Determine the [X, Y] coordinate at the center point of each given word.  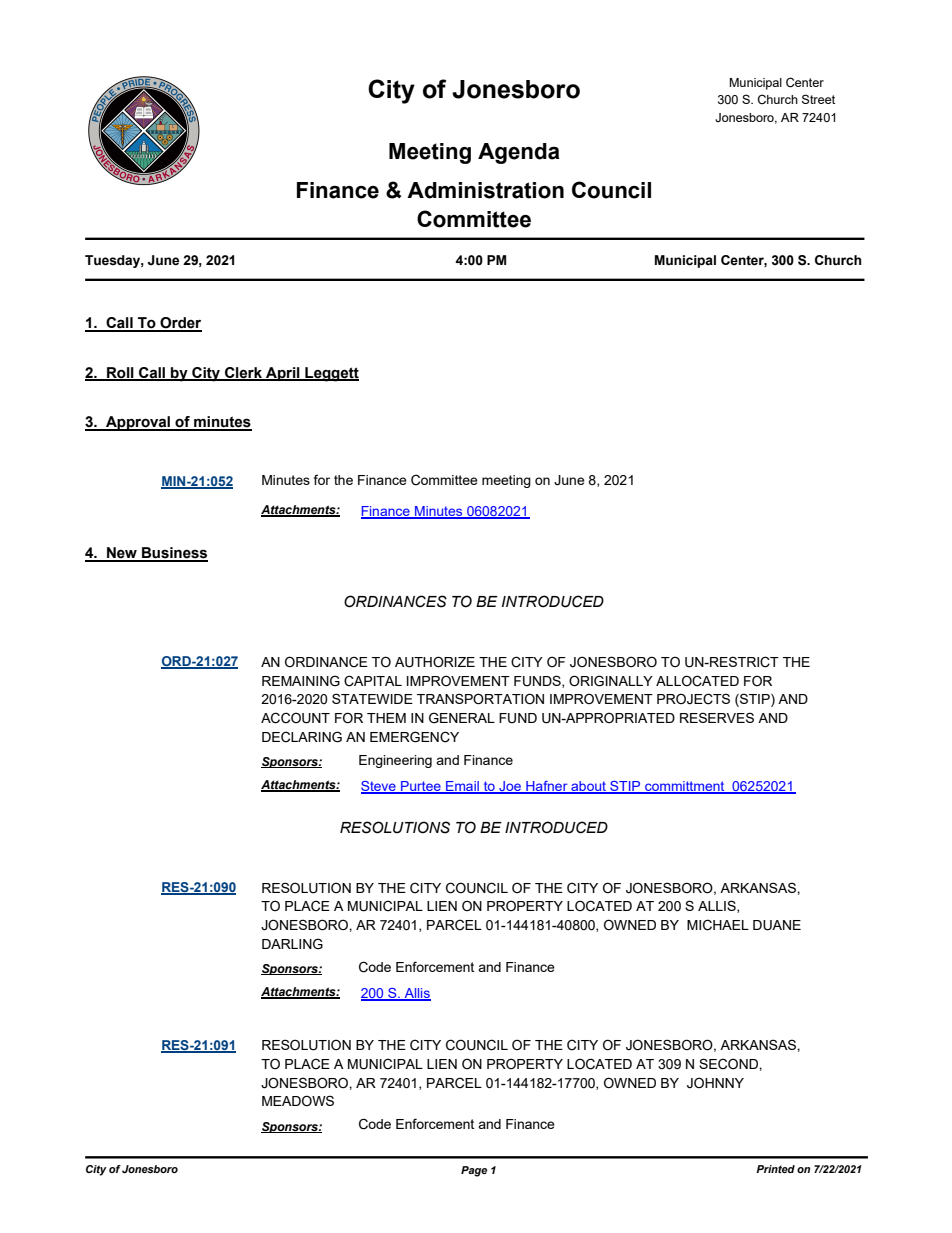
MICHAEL [718, 925]
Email [462, 787]
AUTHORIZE [435, 662]
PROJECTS [693, 699]
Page [474, 1171]
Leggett [331, 374]
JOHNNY [715, 1083]
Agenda [519, 153]
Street [818, 99]
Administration [485, 190]
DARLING [292, 944]
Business [174, 554]
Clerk [243, 373]
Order [180, 324]
